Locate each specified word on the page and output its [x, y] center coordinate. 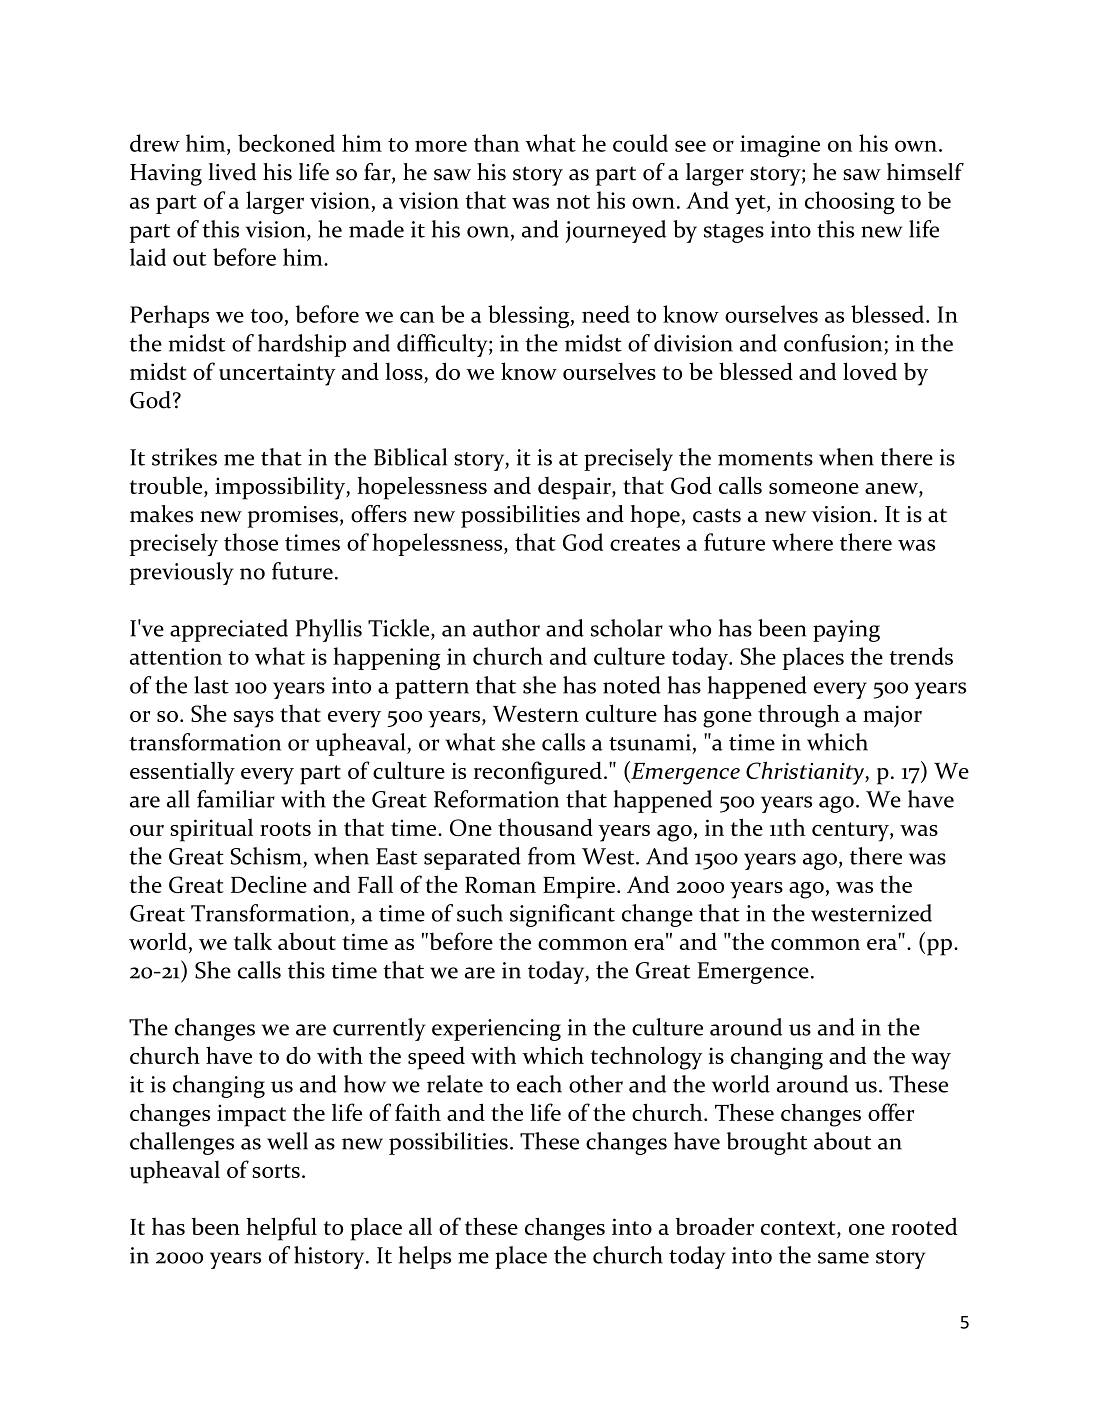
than [496, 143]
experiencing [496, 1030]
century [851, 832]
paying [846, 631]
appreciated [229, 630]
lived [232, 172]
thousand [545, 827]
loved [870, 371]
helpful [281, 1229]
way [931, 1061]
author [506, 628]
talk [253, 941]
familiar [236, 799]
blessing [530, 316]
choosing [850, 202]
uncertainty [277, 374]
